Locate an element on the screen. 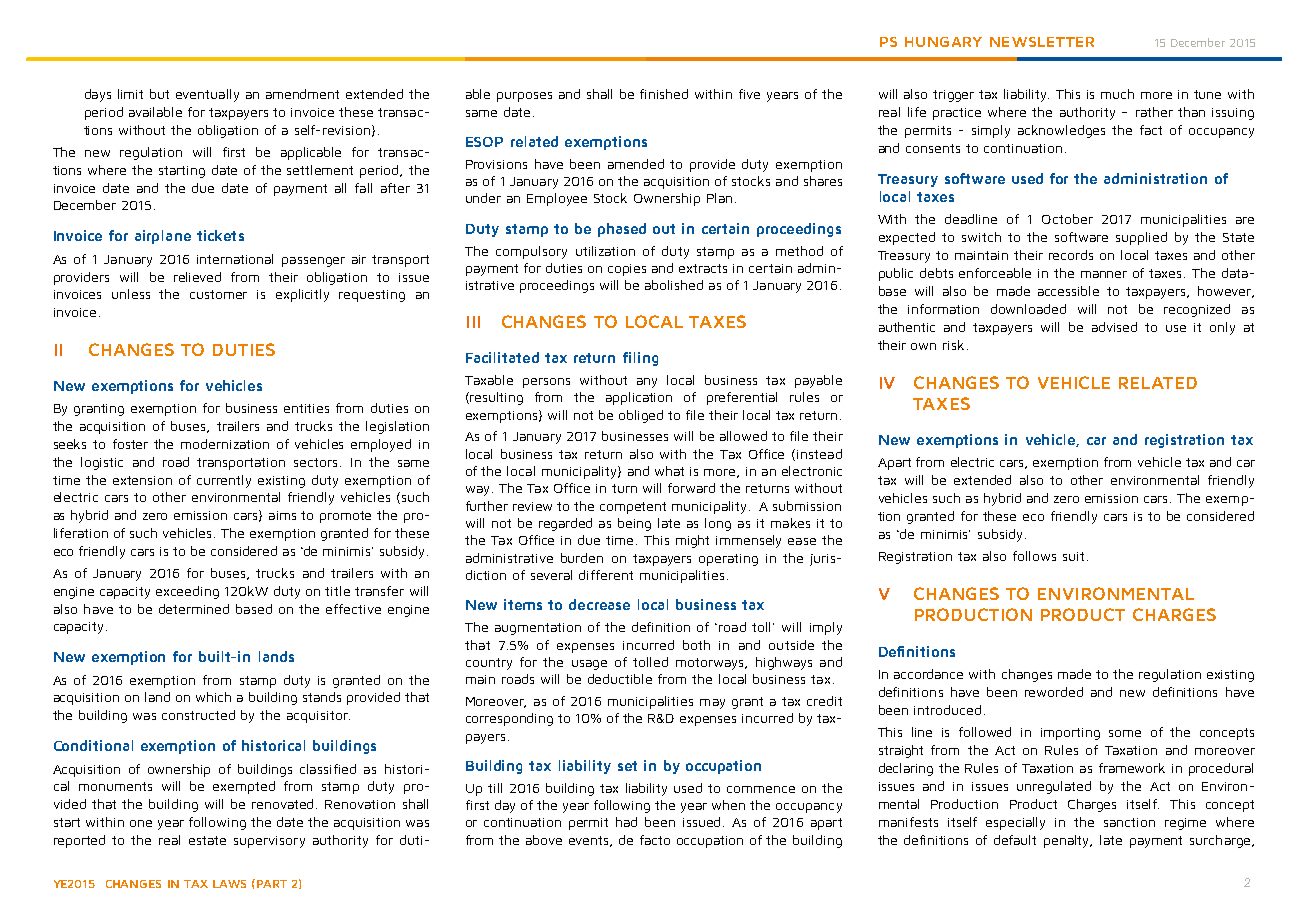 The width and height of the screenshot is (1308, 924). penalty is located at coordinates (1068, 841).
